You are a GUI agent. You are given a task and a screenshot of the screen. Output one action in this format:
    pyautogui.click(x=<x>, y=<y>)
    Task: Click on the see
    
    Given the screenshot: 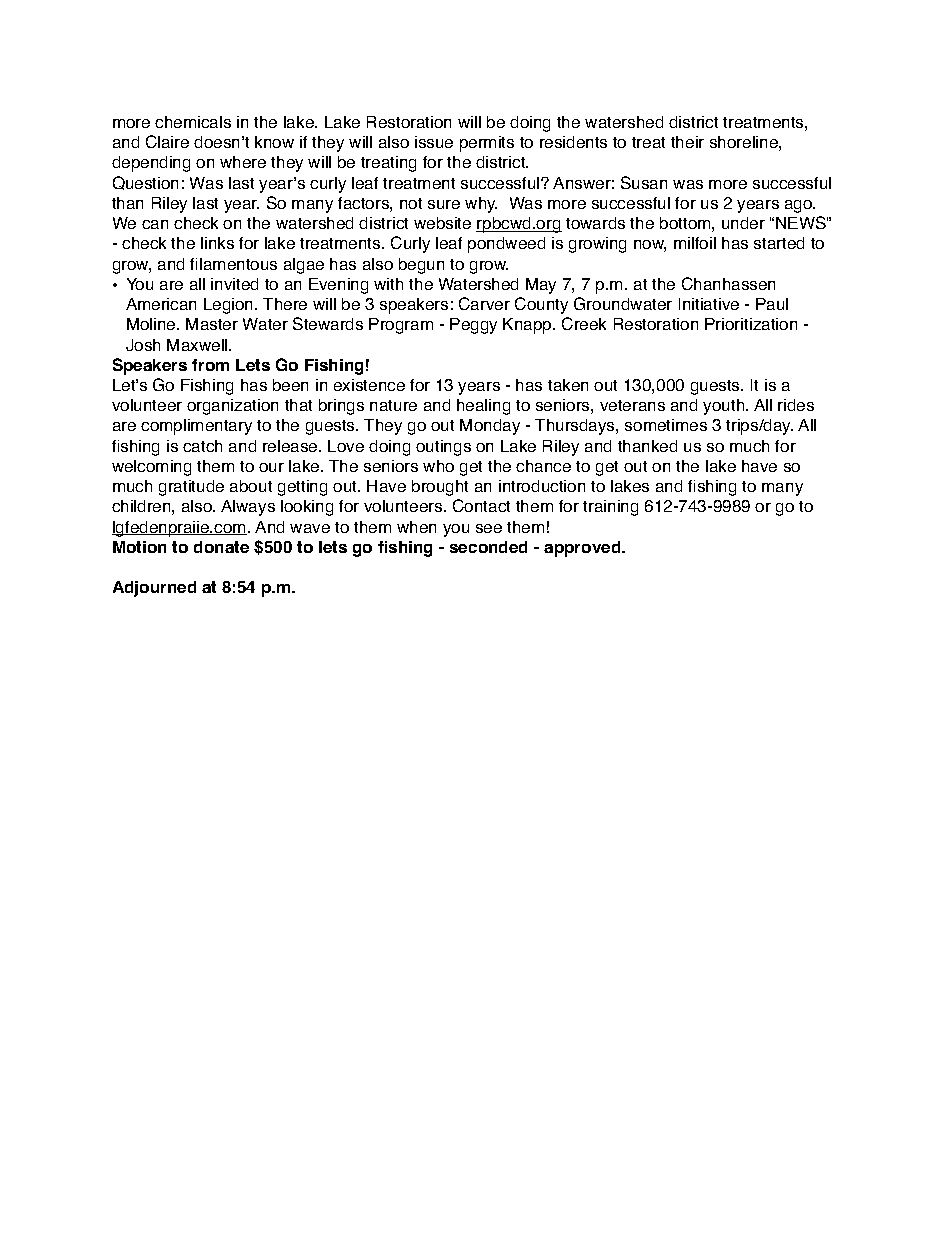 What is the action you would take?
    pyautogui.click(x=489, y=528)
